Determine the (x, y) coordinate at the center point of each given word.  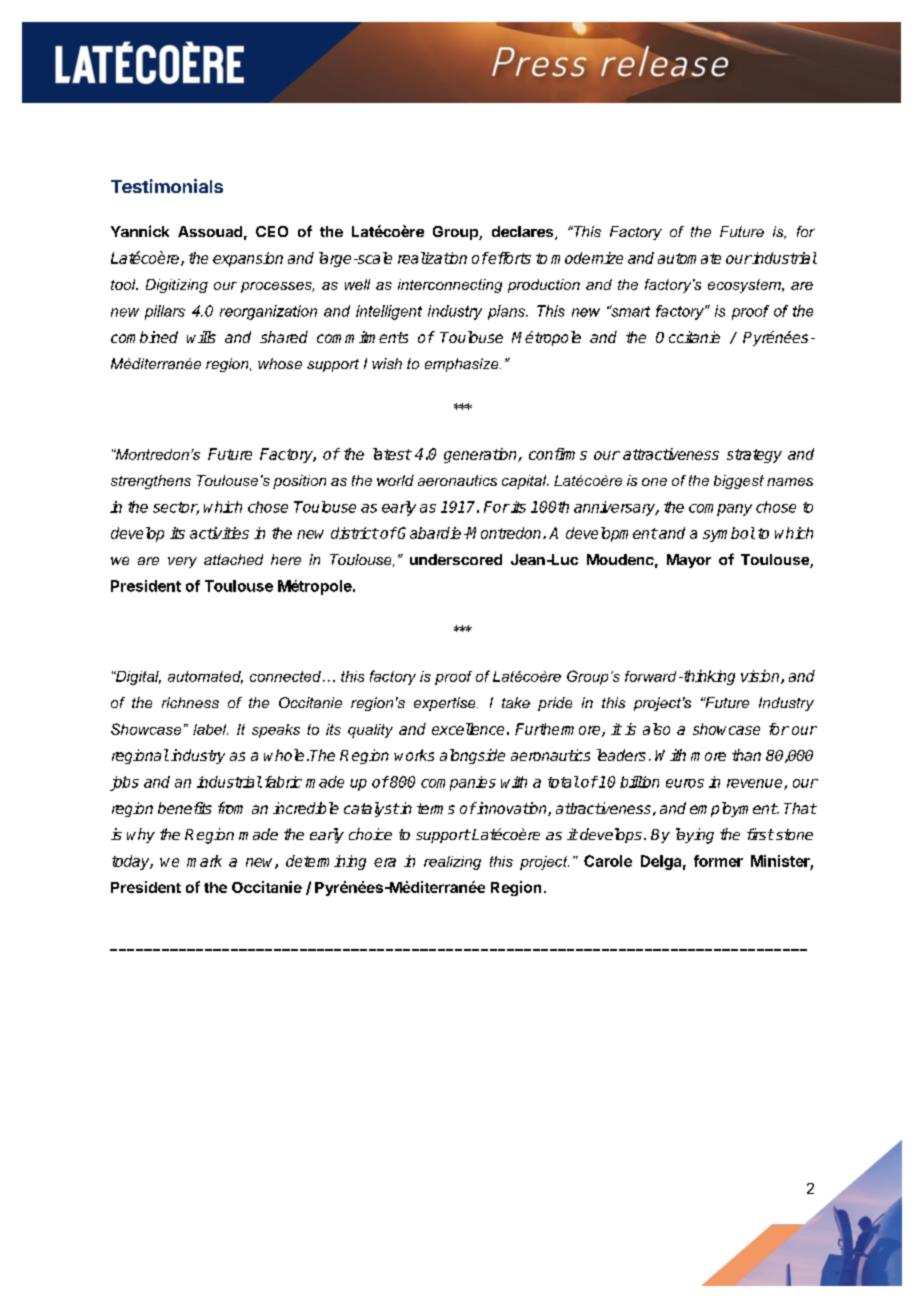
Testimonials (167, 186)
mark (204, 861)
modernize (587, 258)
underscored (456, 559)
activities (219, 533)
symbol (729, 534)
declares (524, 233)
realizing (452, 863)
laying (695, 836)
